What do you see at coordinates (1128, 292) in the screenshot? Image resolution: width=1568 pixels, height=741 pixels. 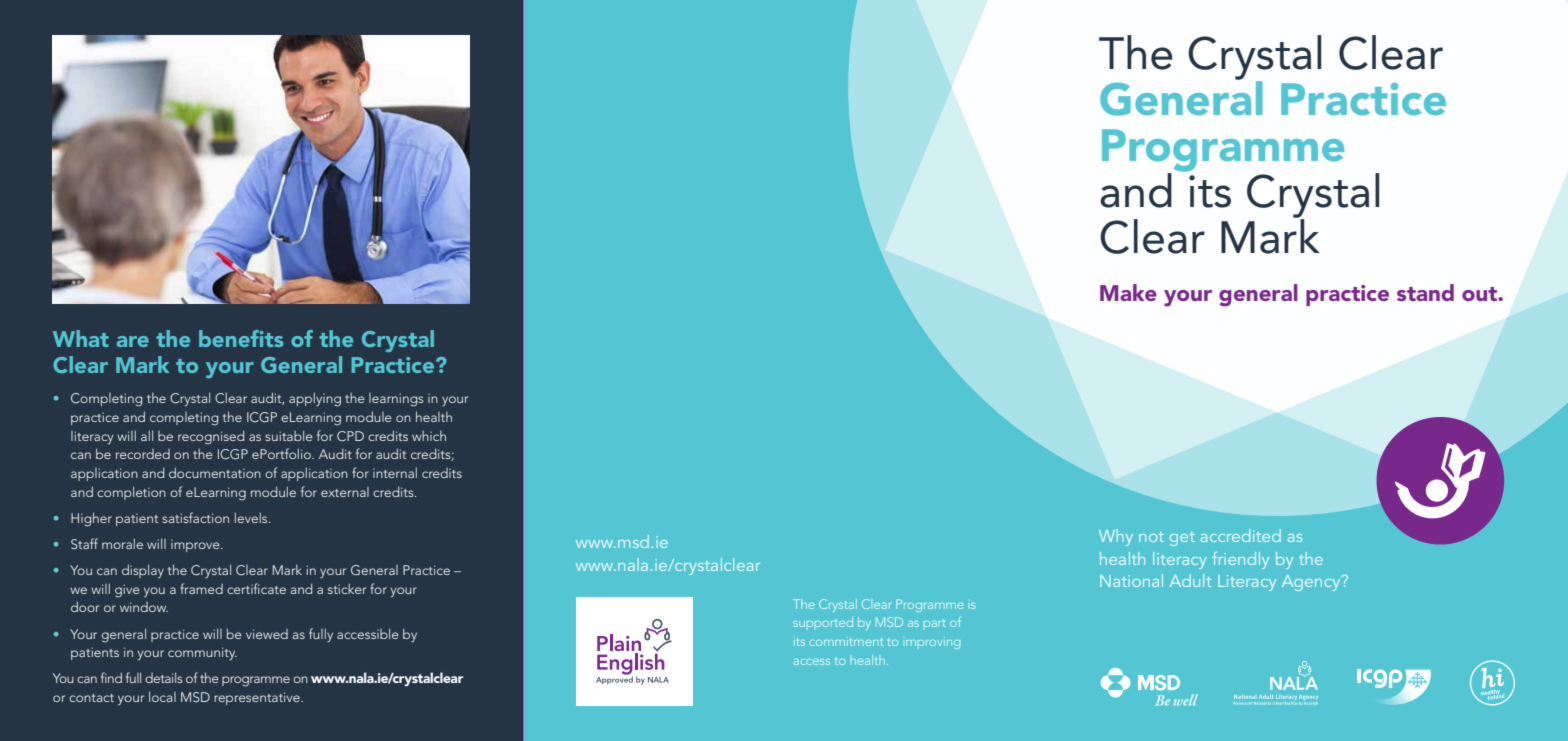 I see `Make` at bounding box center [1128, 292].
